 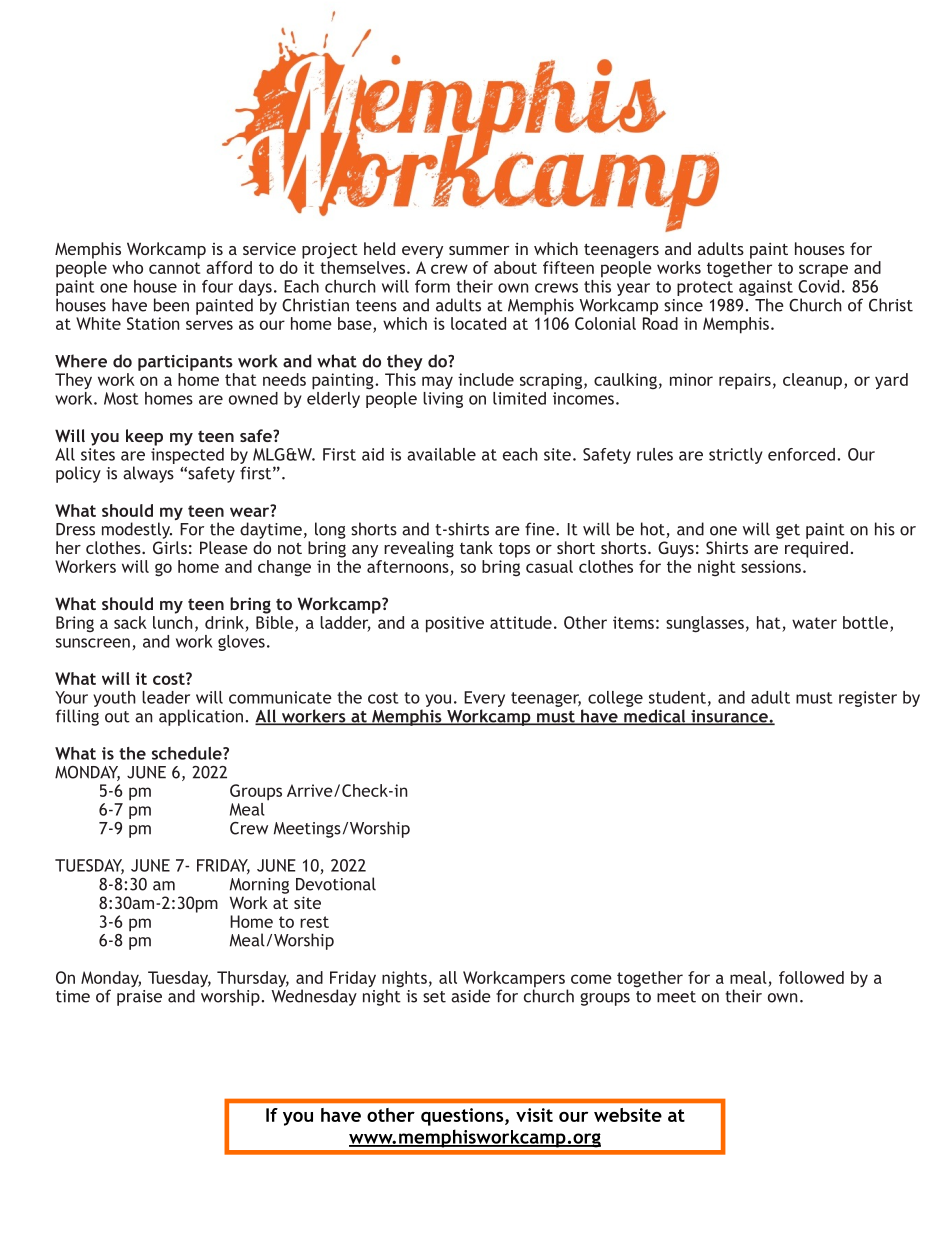 I want to click on scrape, so click(x=823, y=271).
